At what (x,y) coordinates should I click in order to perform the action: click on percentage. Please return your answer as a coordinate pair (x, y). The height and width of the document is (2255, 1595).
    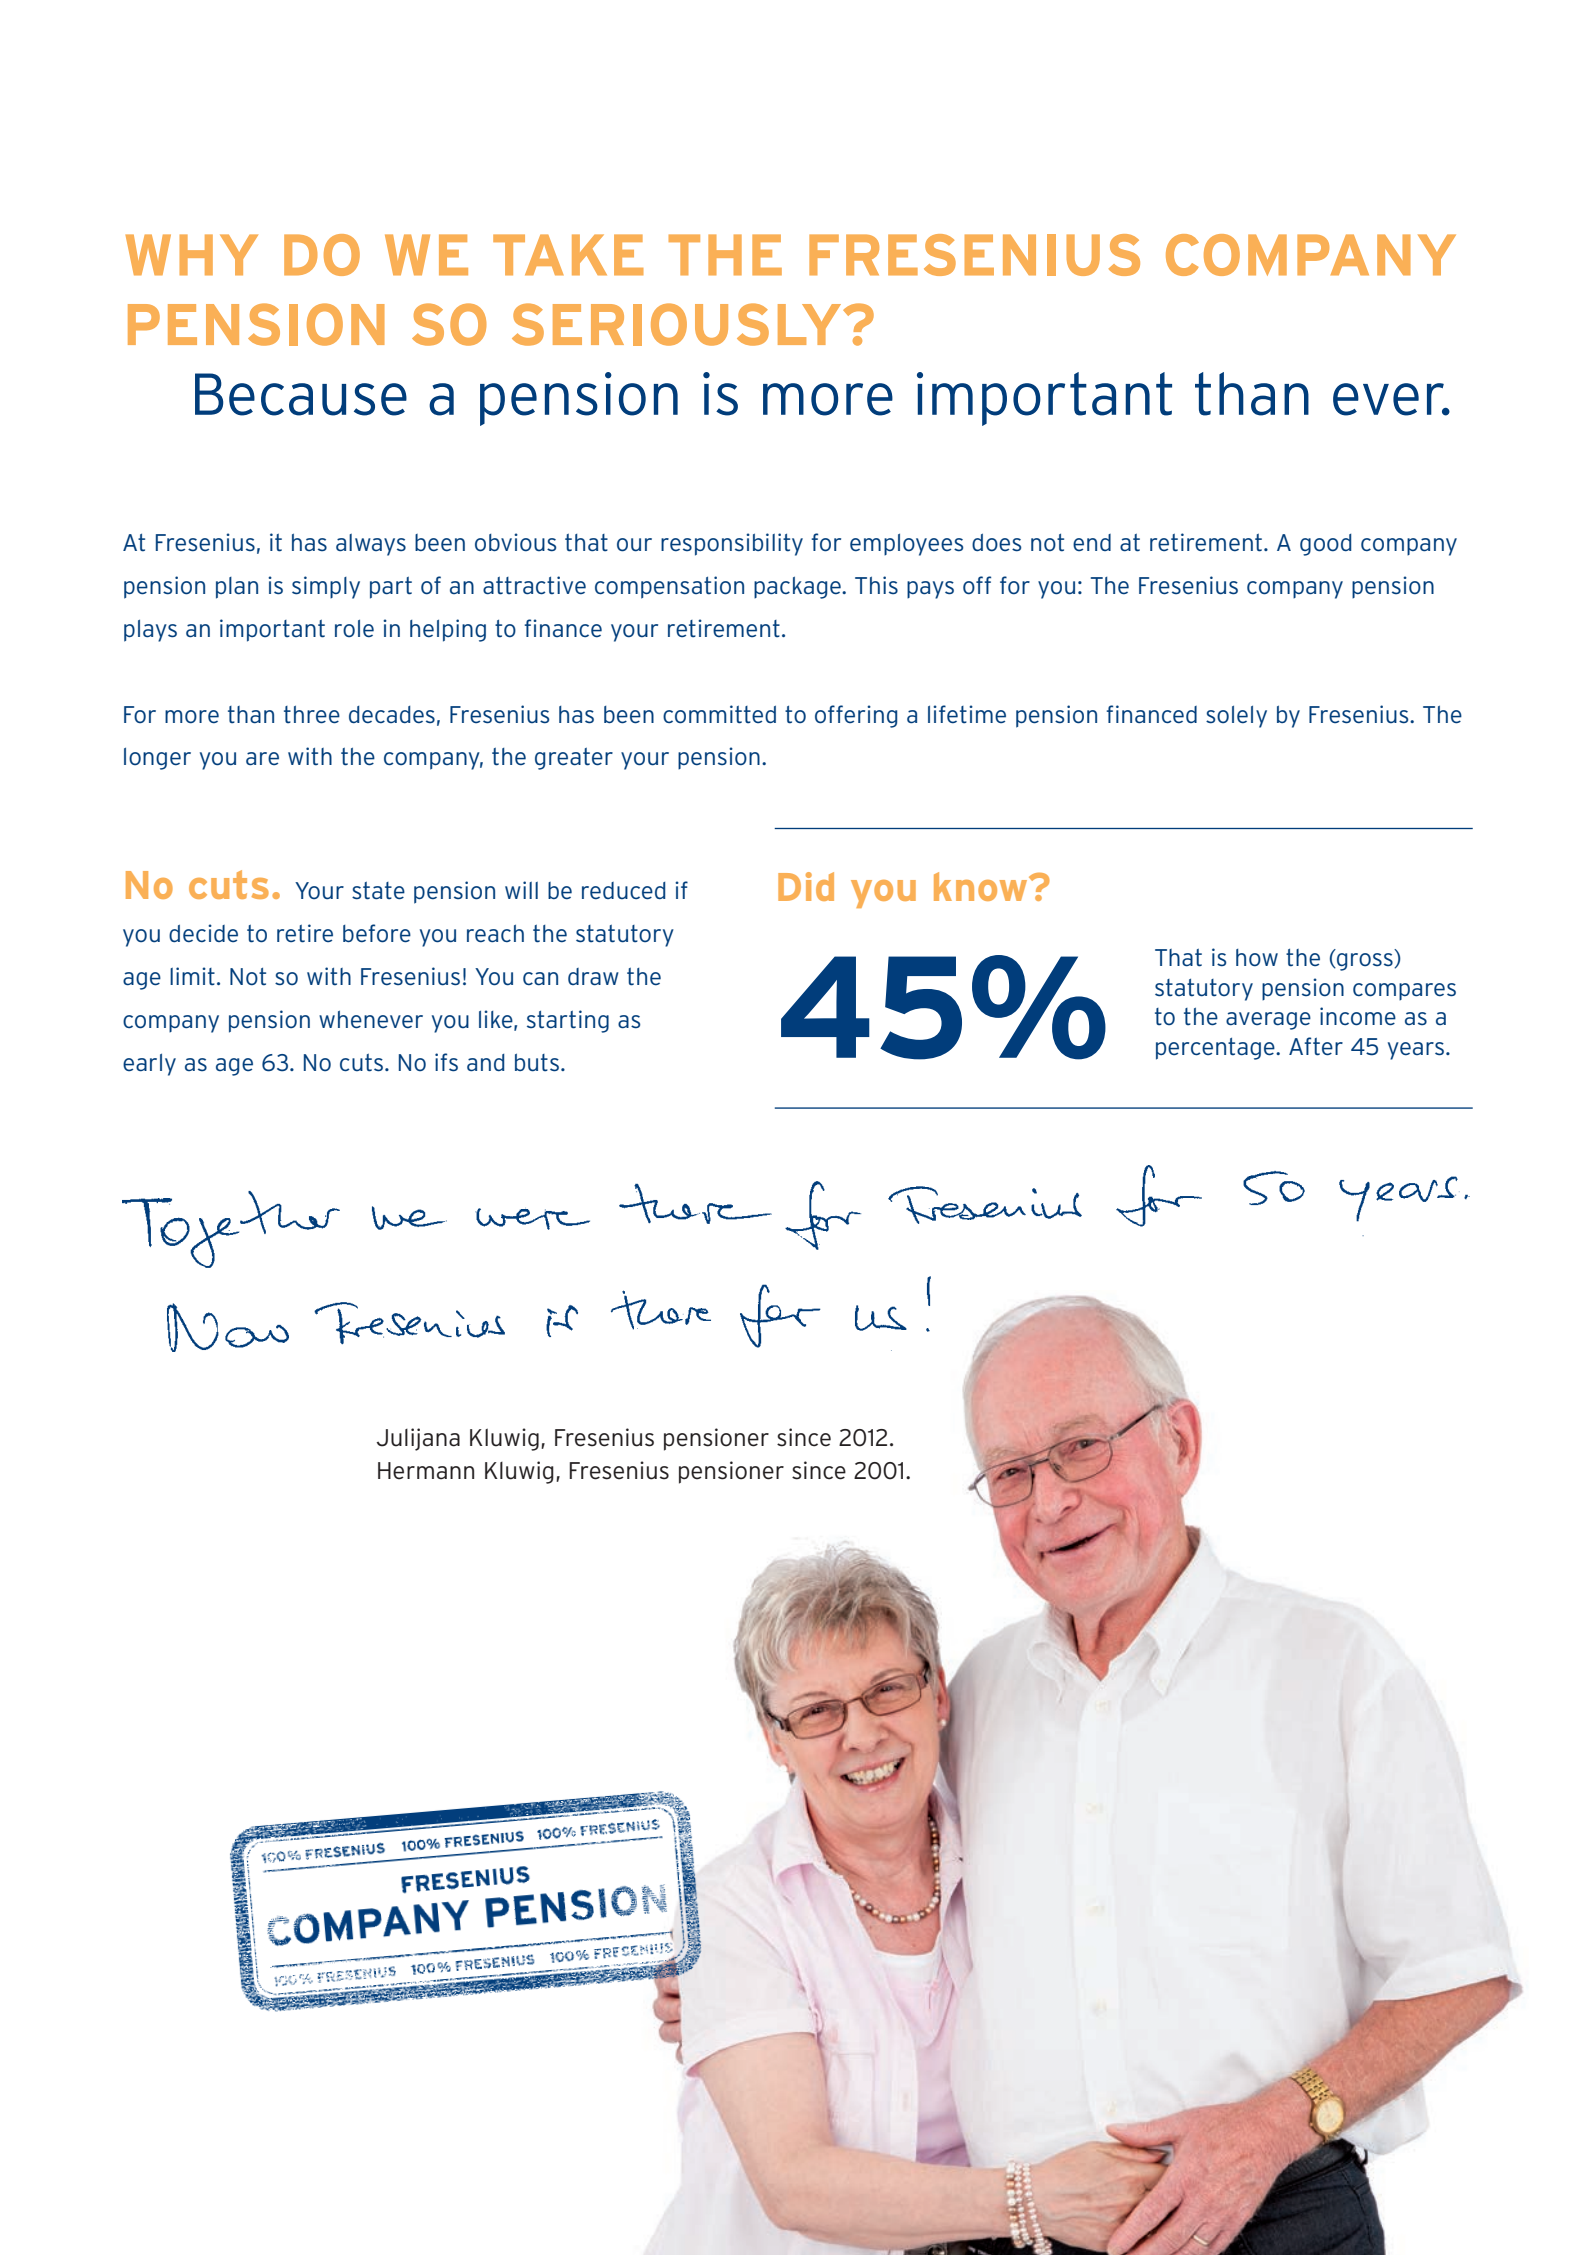
    Looking at the image, I should click on (1216, 1049).
